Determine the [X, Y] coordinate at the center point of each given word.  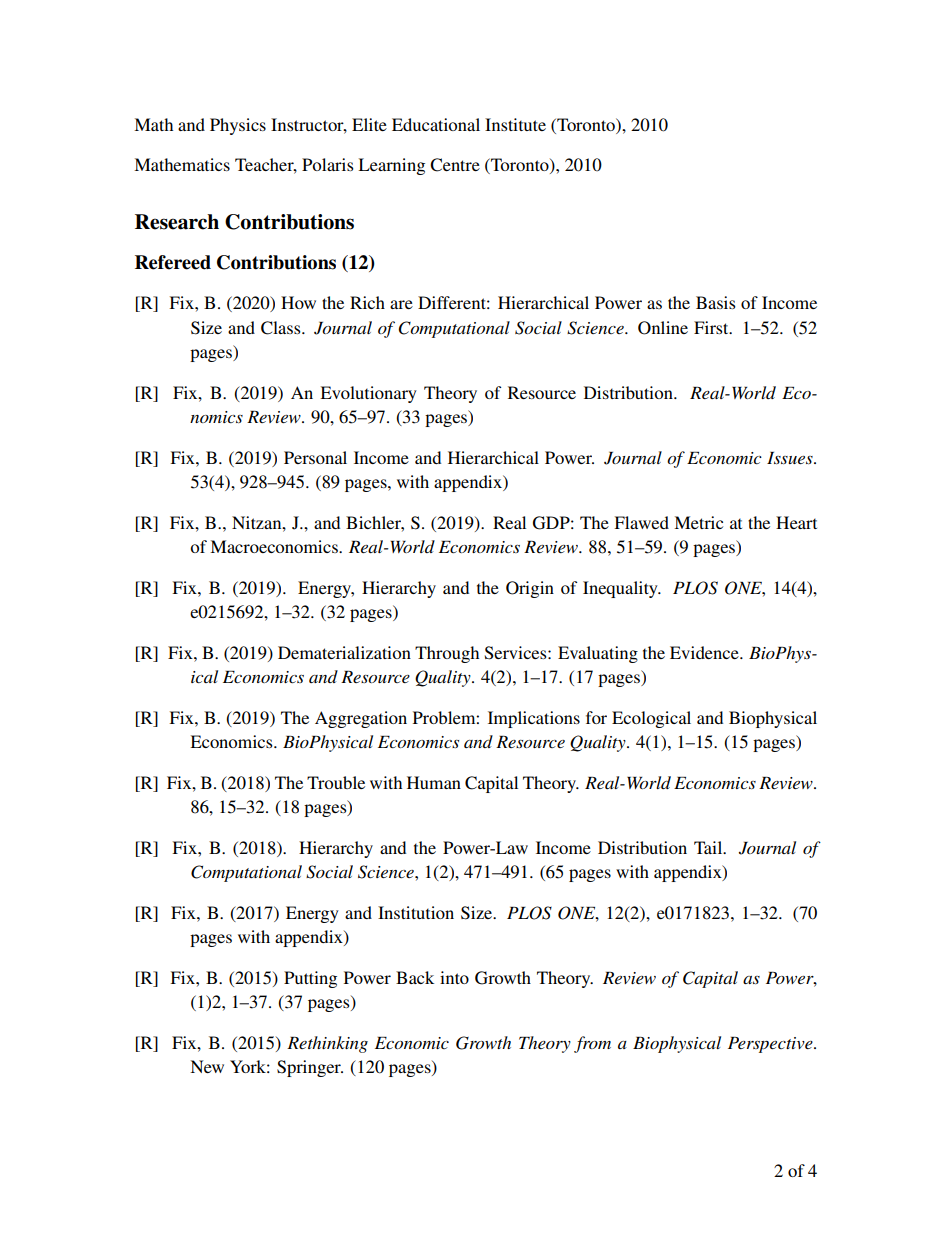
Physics [238, 126]
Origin [530, 589]
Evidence [705, 652]
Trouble [336, 782]
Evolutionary [368, 394]
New [207, 1066]
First [712, 327]
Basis [716, 302]
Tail [709, 847]
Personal [315, 457]
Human [434, 782]
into [454, 977]
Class [282, 328]
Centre [455, 165]
